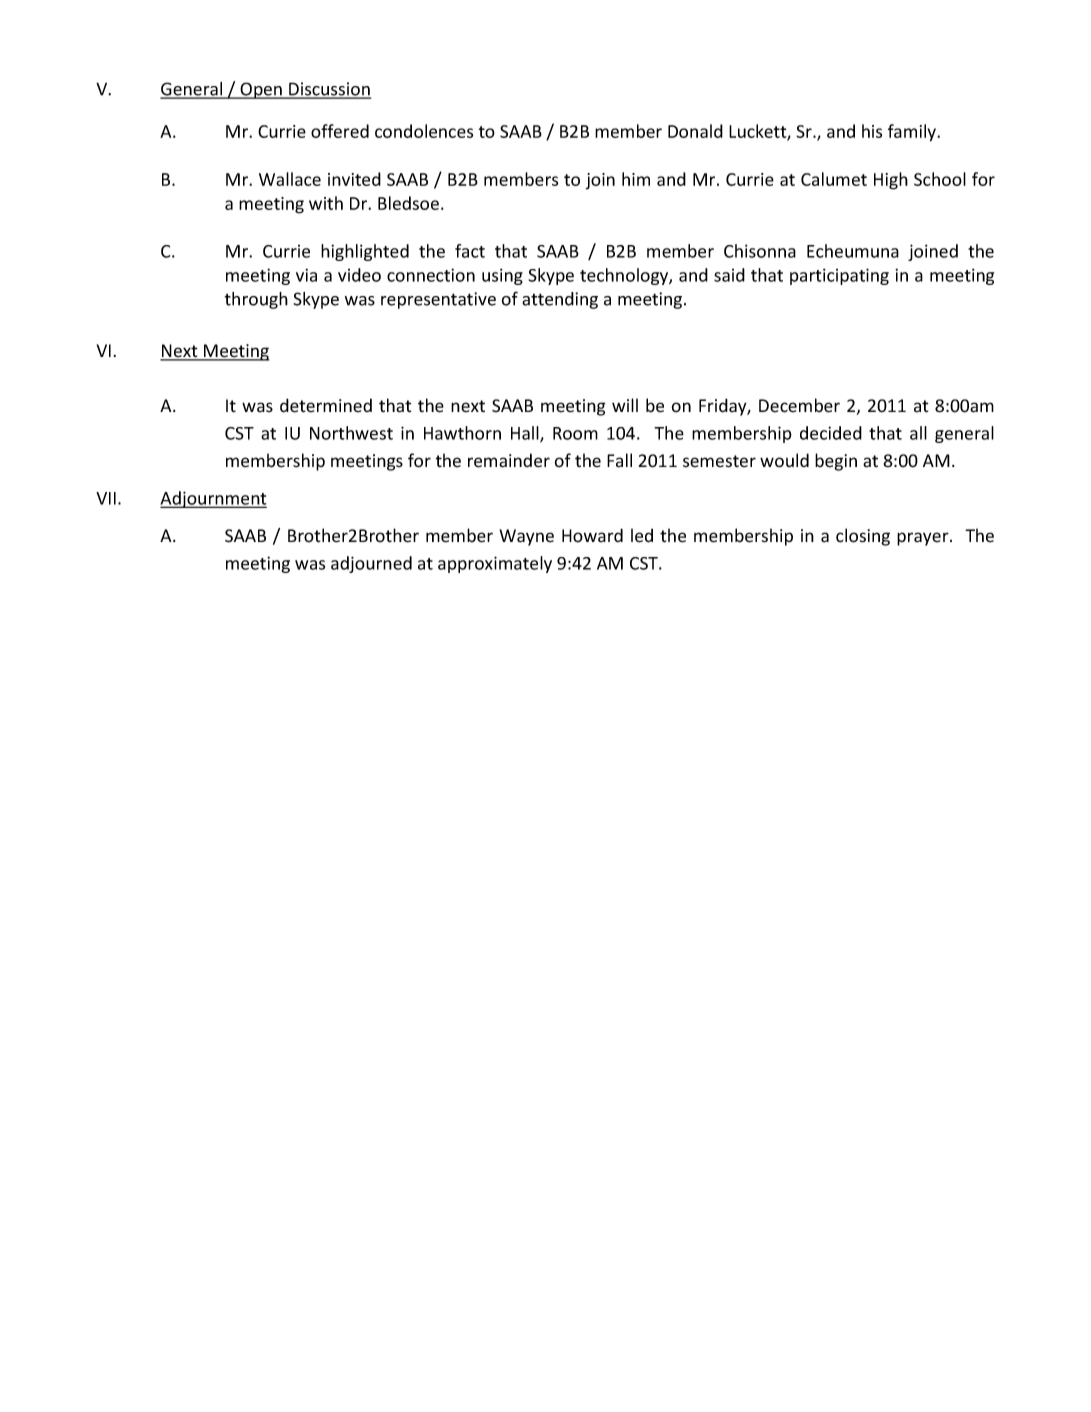 Image resolution: width=1091 pixels, height=1412 pixels. What do you see at coordinates (831, 433) in the document?
I see `decided` at bounding box center [831, 433].
